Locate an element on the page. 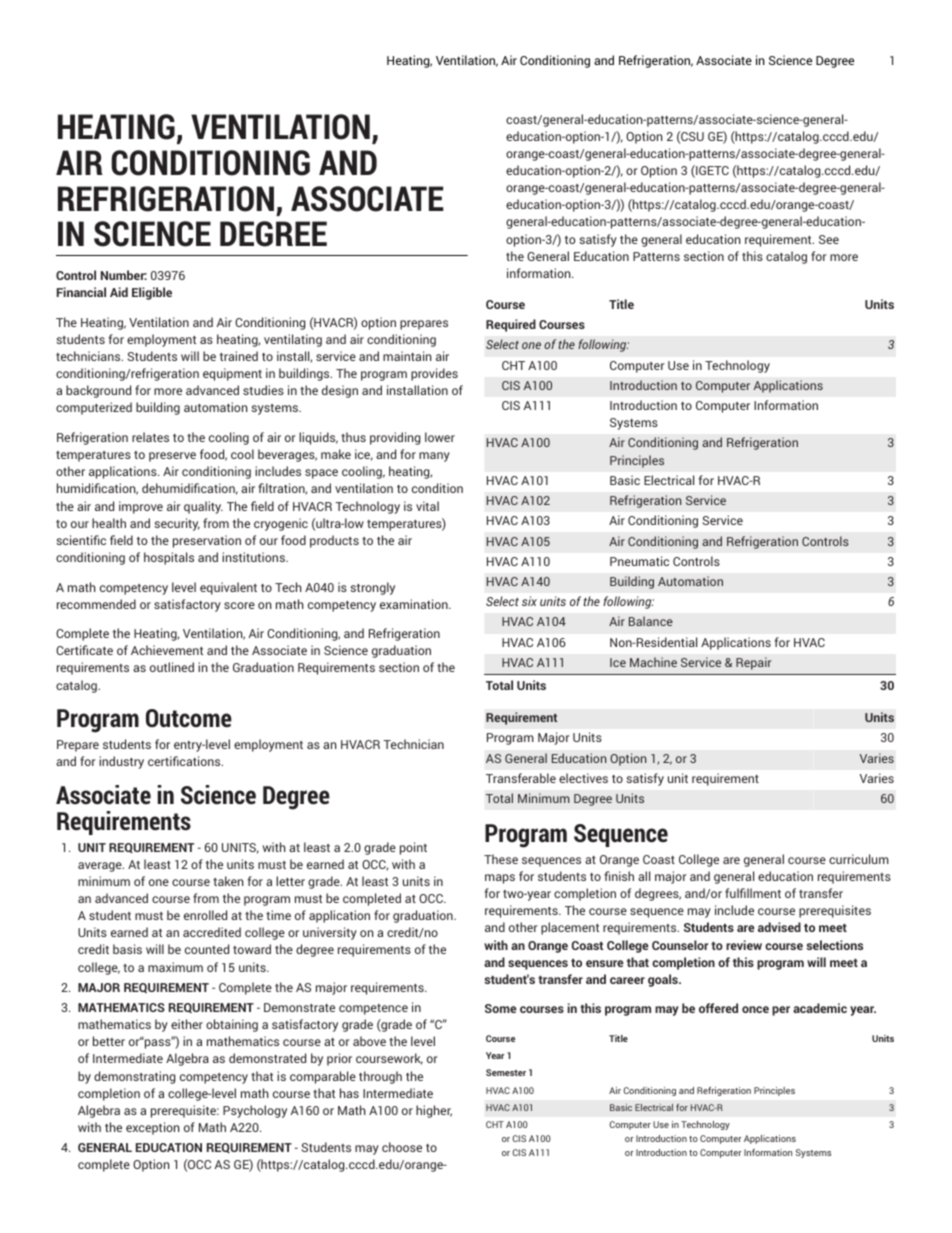  higher is located at coordinates (434, 1111).
